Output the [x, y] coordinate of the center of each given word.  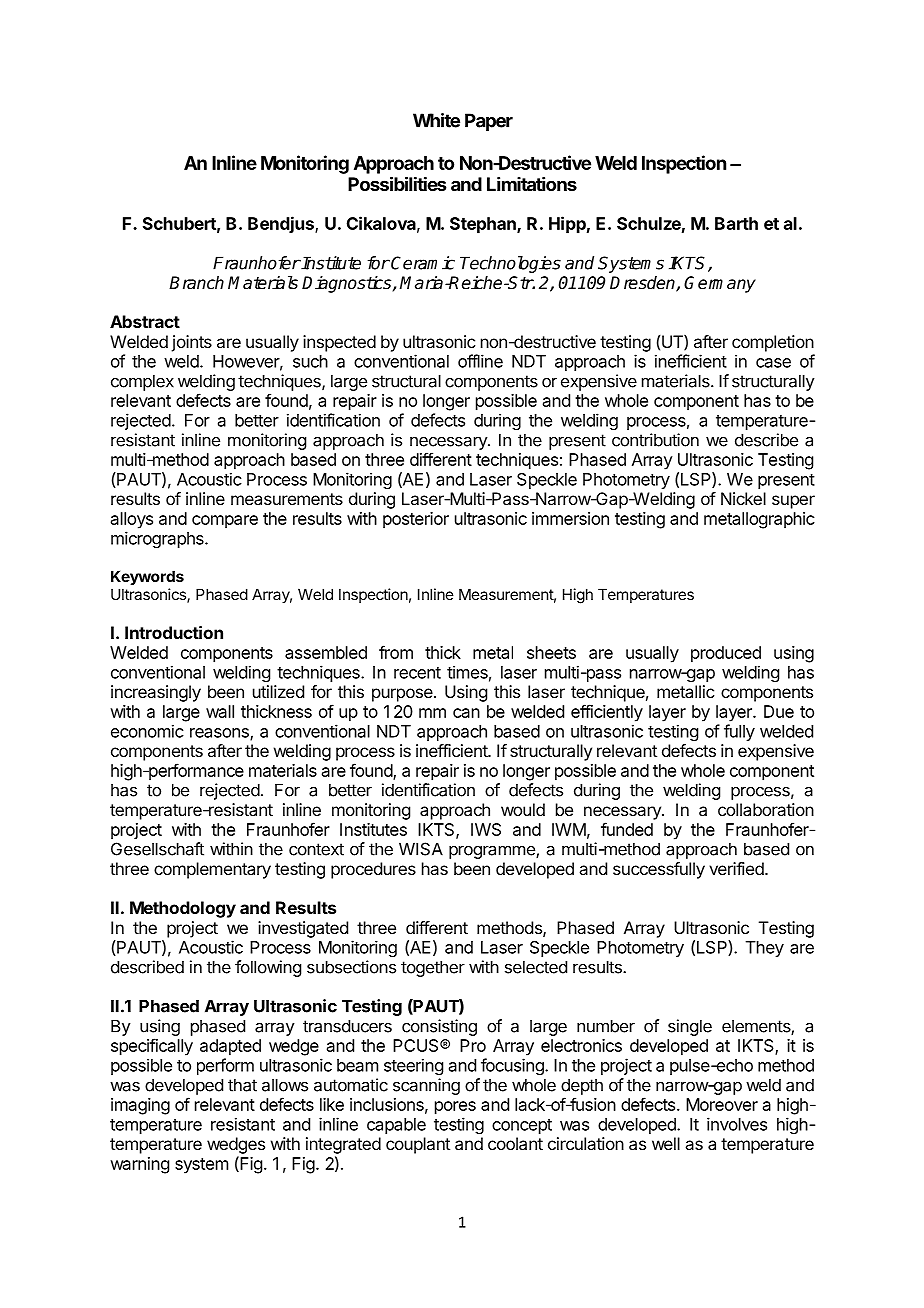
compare [225, 522]
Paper [489, 122]
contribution [655, 440]
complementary [212, 870]
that [242, 1085]
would [523, 809]
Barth [736, 223]
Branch [196, 283]
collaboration [766, 809]
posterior [416, 520]
